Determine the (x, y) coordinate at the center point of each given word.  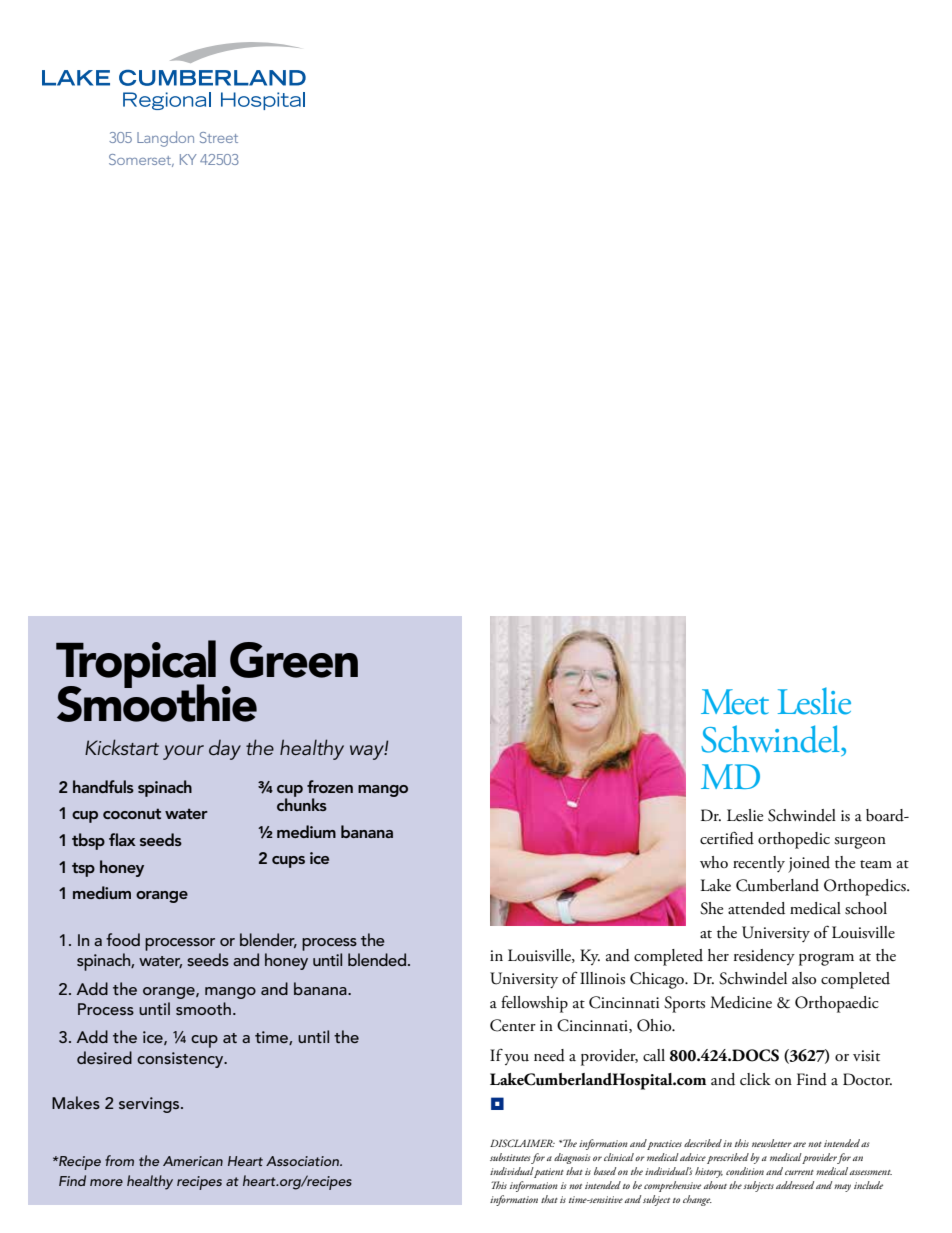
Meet (735, 702)
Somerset (141, 160)
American (193, 1161)
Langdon (165, 139)
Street (219, 137)
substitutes (510, 1157)
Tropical (136, 665)
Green (294, 660)
